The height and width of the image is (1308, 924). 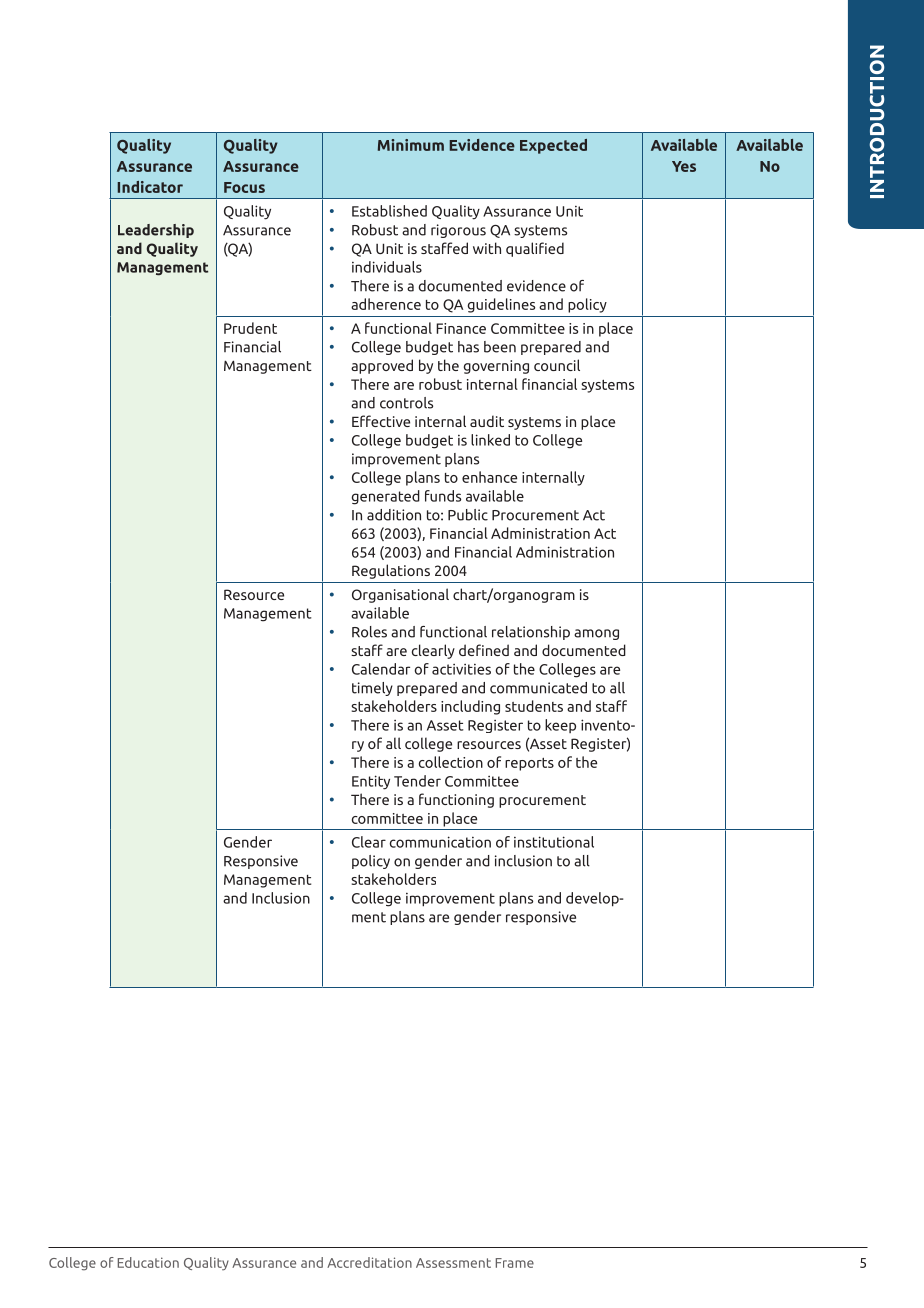 I want to click on Minimum, so click(x=411, y=145).
